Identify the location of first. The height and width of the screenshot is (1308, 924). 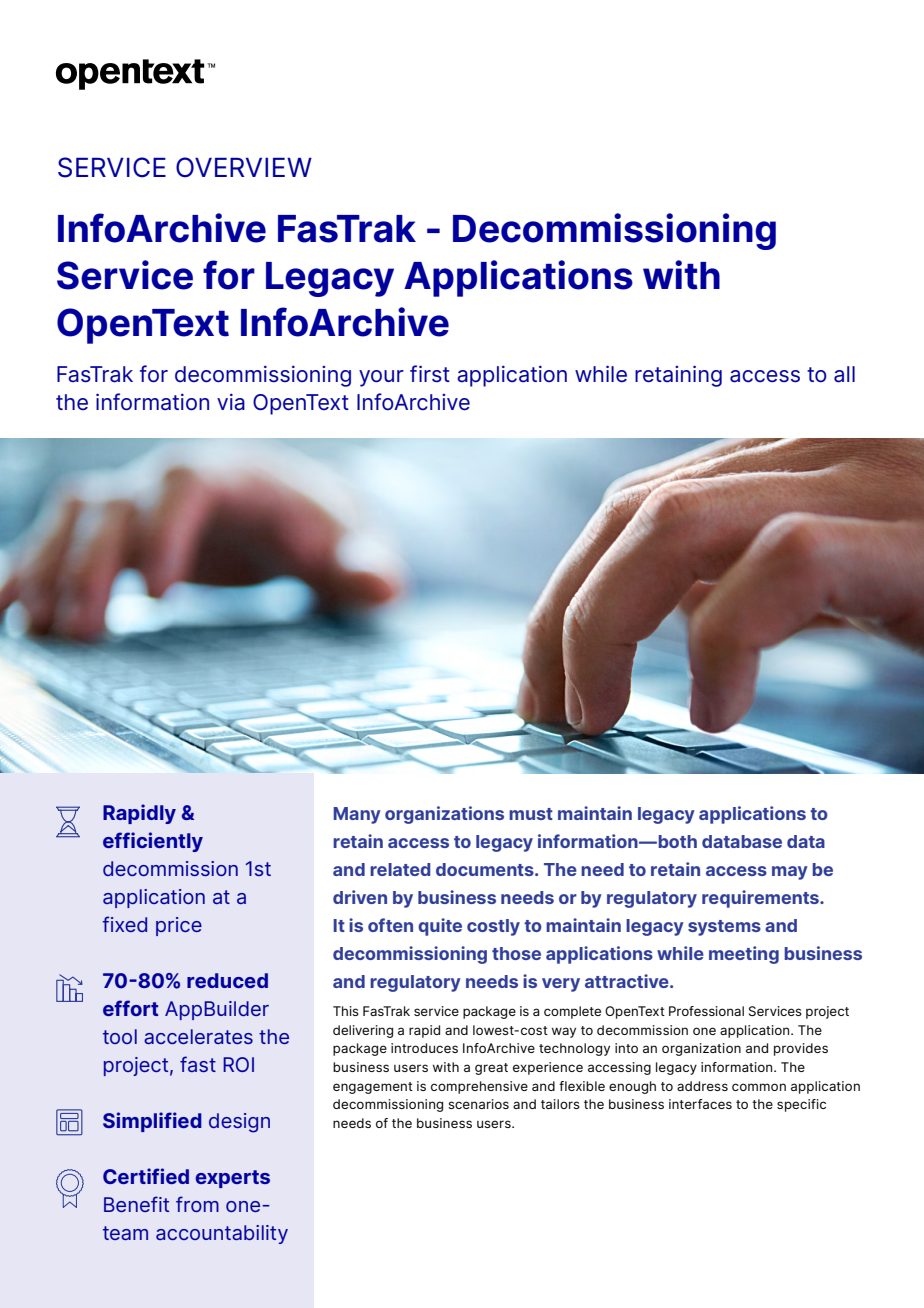
(430, 374).
